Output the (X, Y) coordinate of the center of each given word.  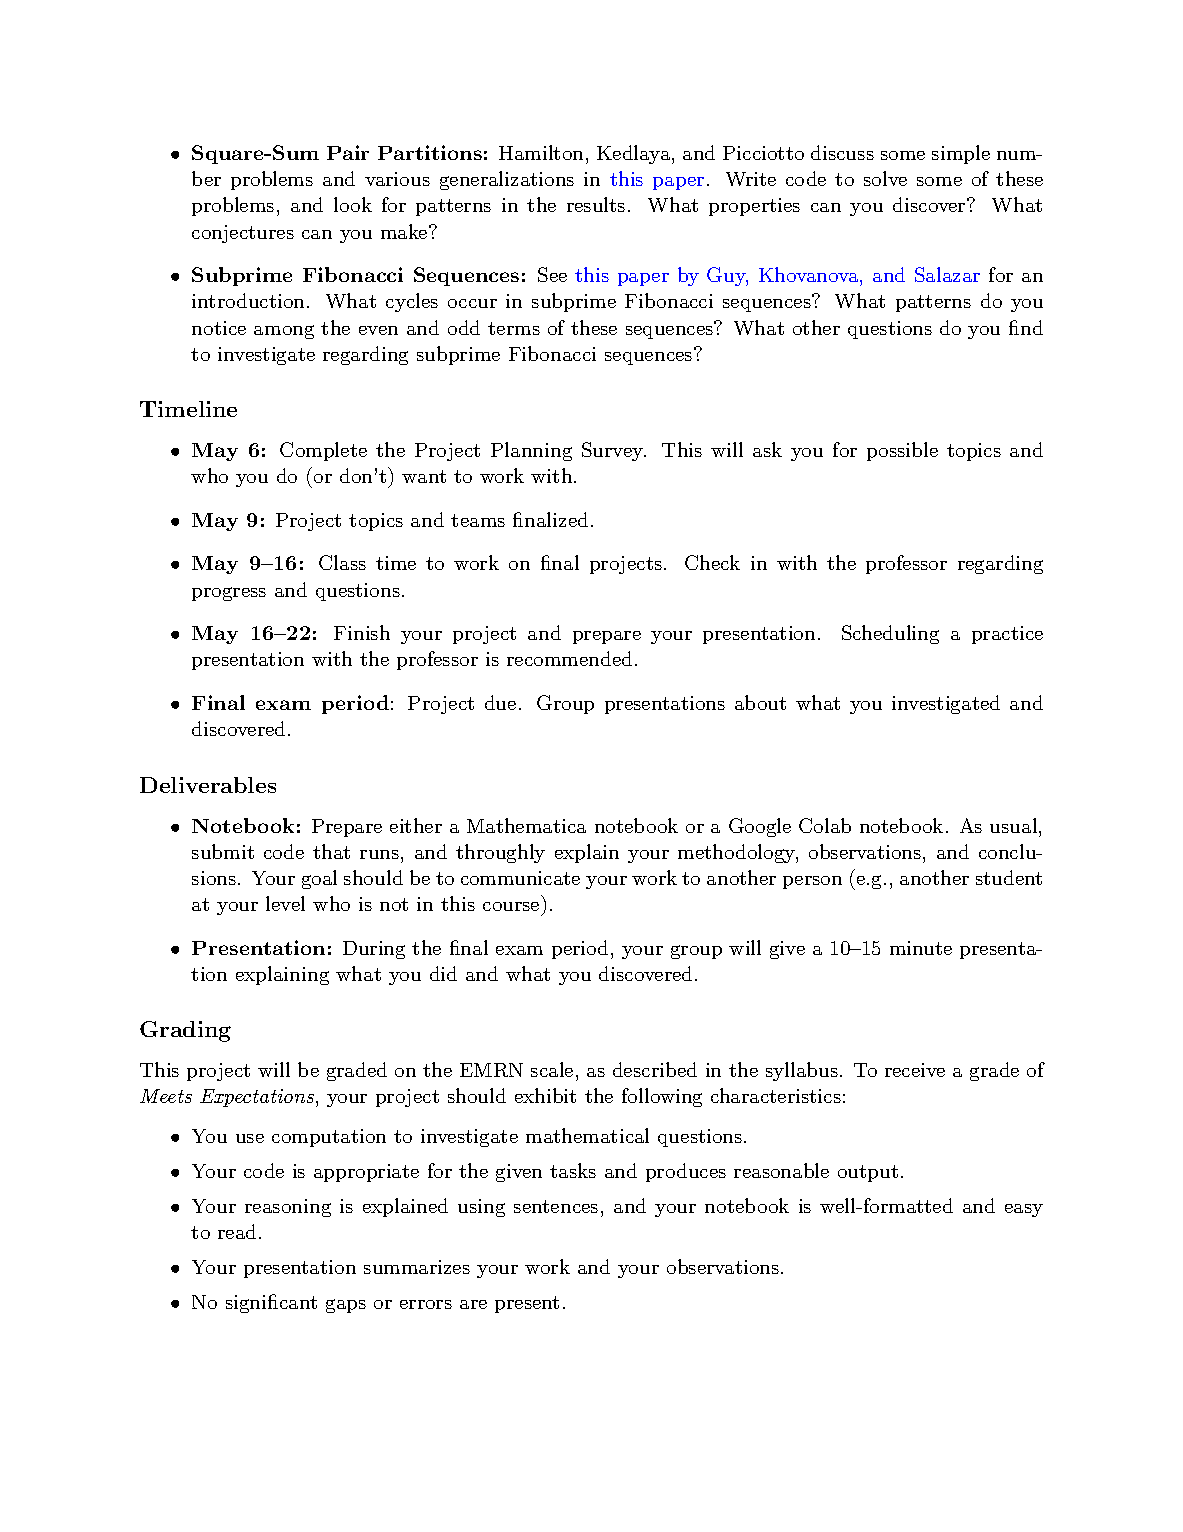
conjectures (243, 234)
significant (271, 1303)
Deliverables (208, 785)
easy (1024, 1210)
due (500, 702)
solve (885, 178)
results (596, 204)
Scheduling (890, 634)
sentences (556, 1206)
